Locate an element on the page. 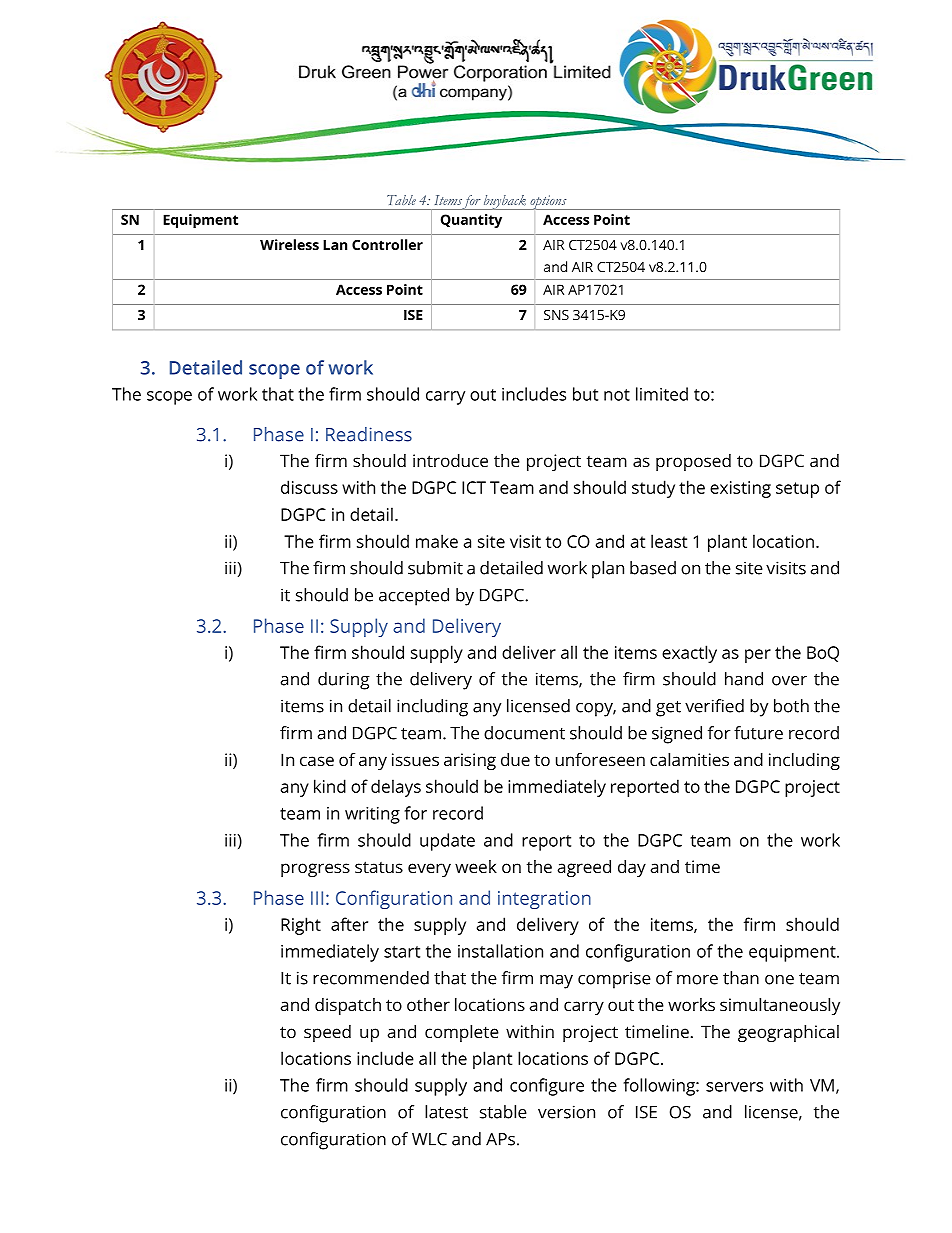  calamities is located at coordinates (689, 759).
